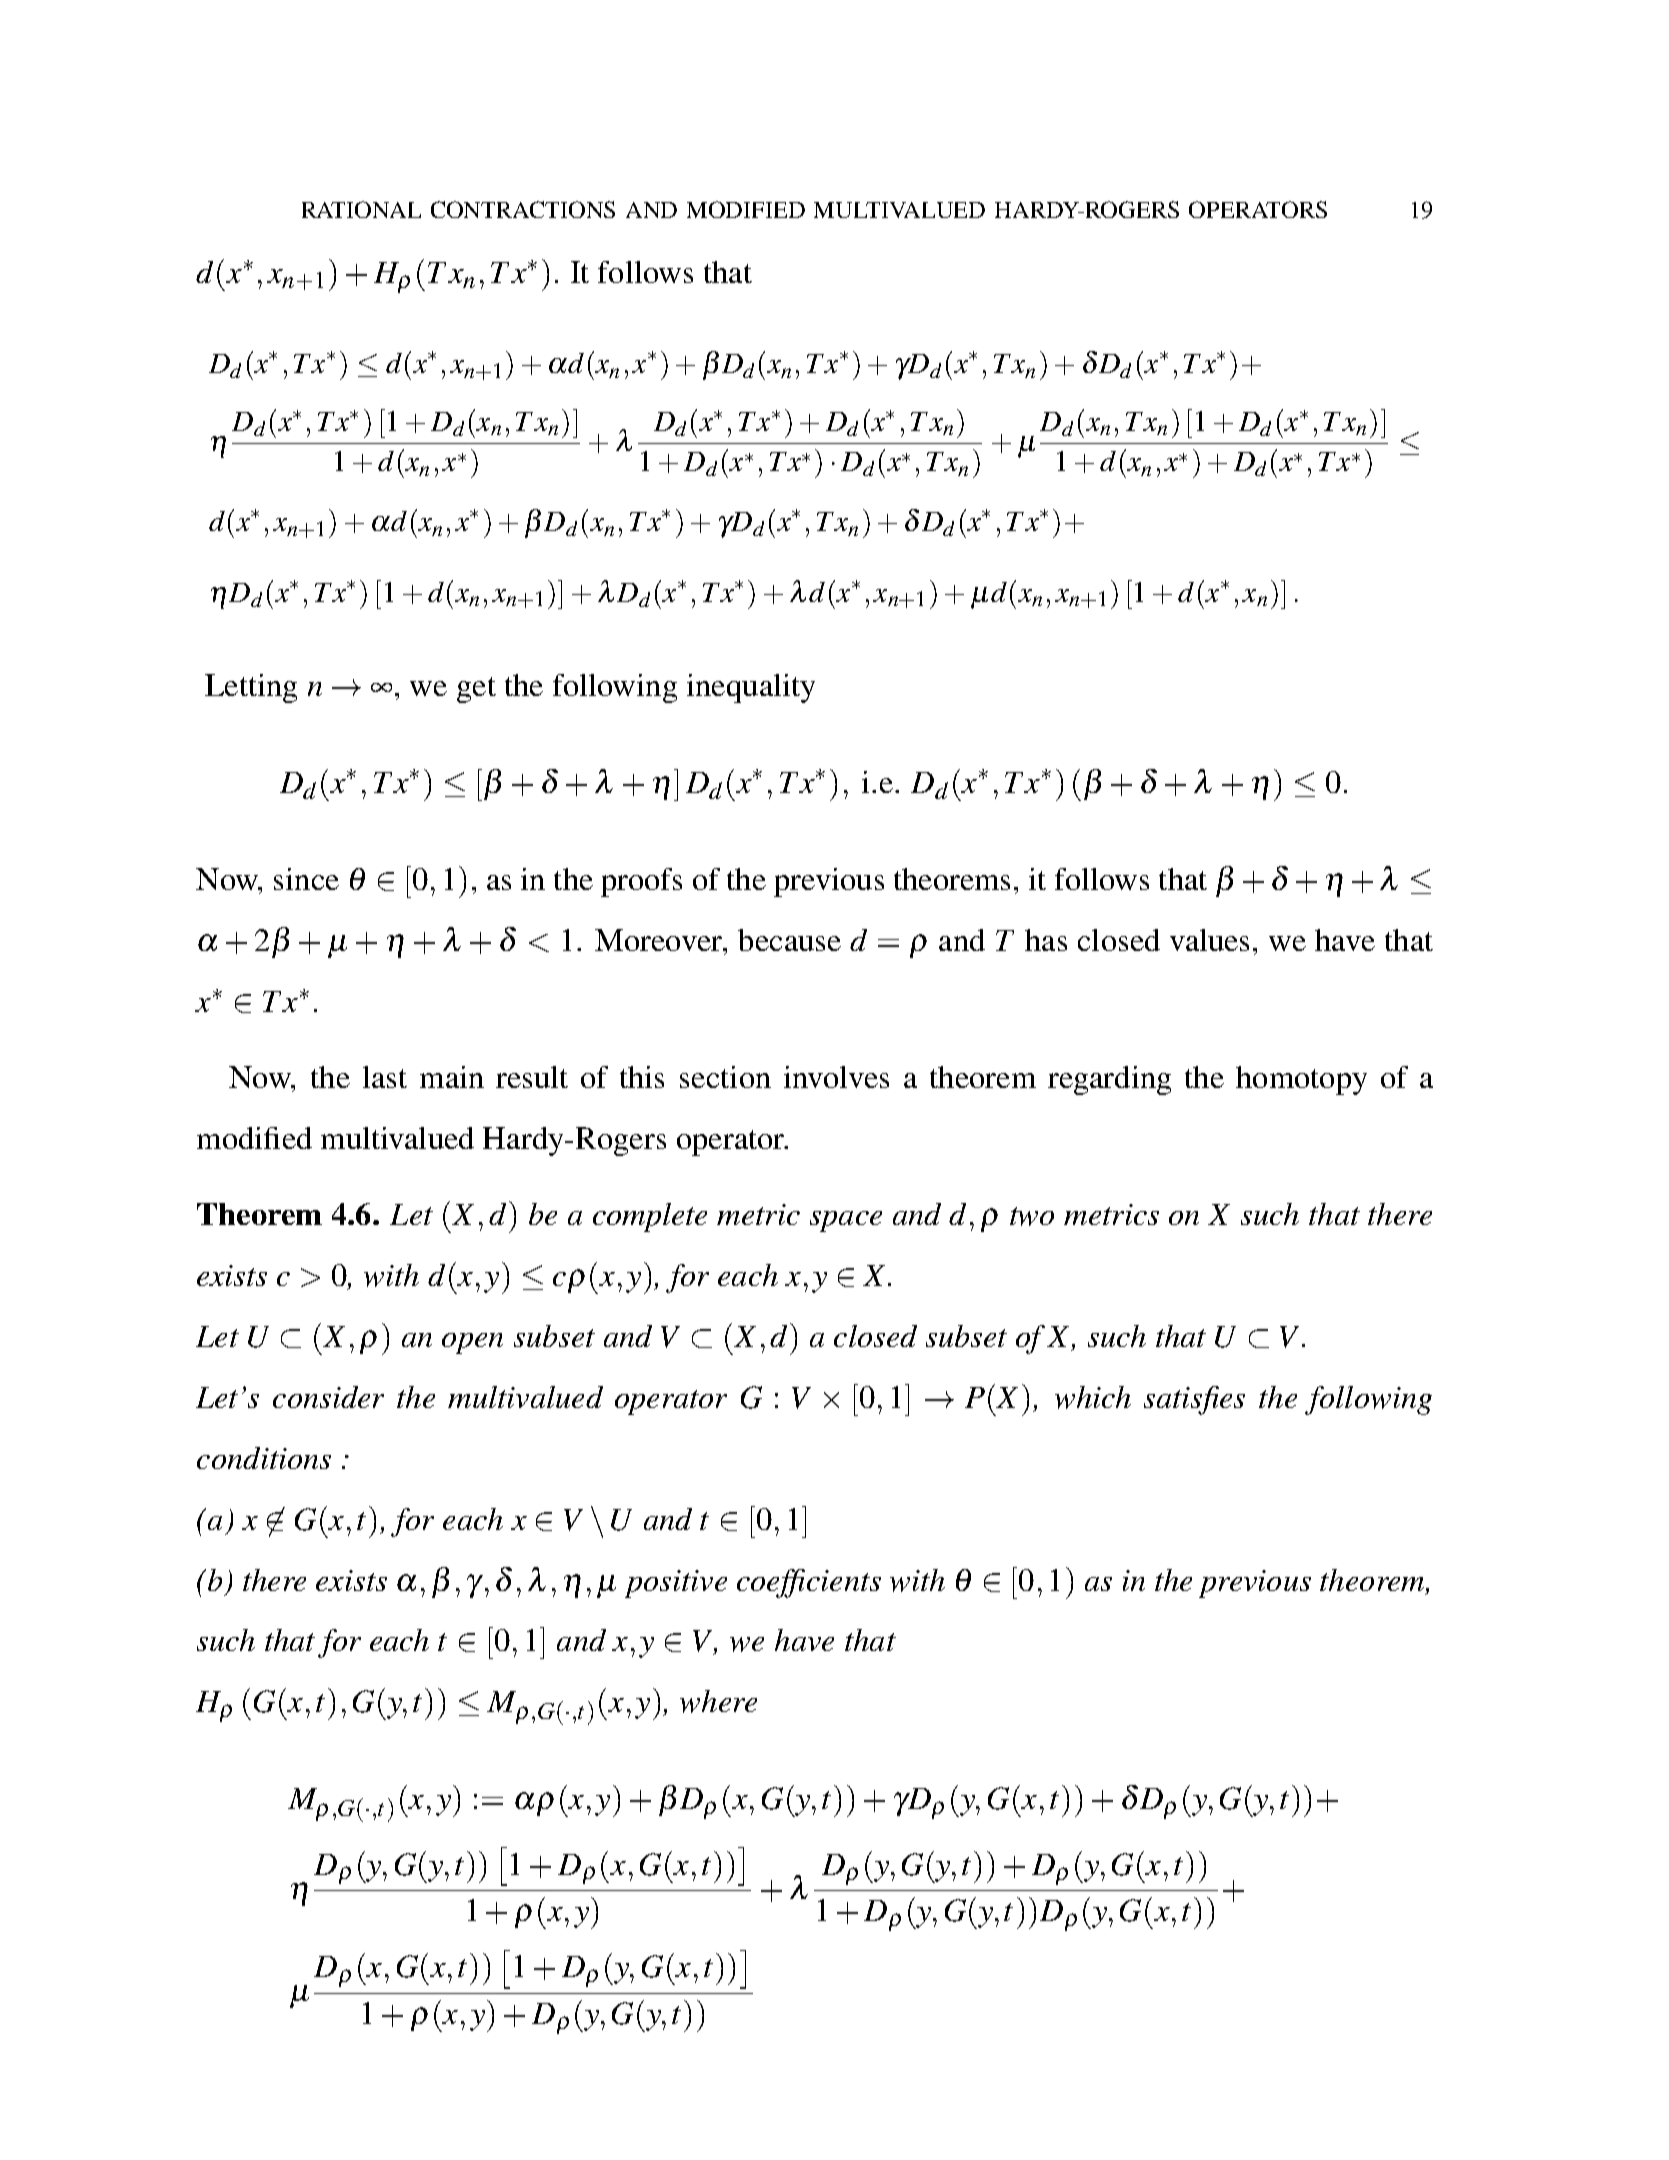  What do you see at coordinates (641, 882) in the screenshot?
I see `proofs` at bounding box center [641, 882].
